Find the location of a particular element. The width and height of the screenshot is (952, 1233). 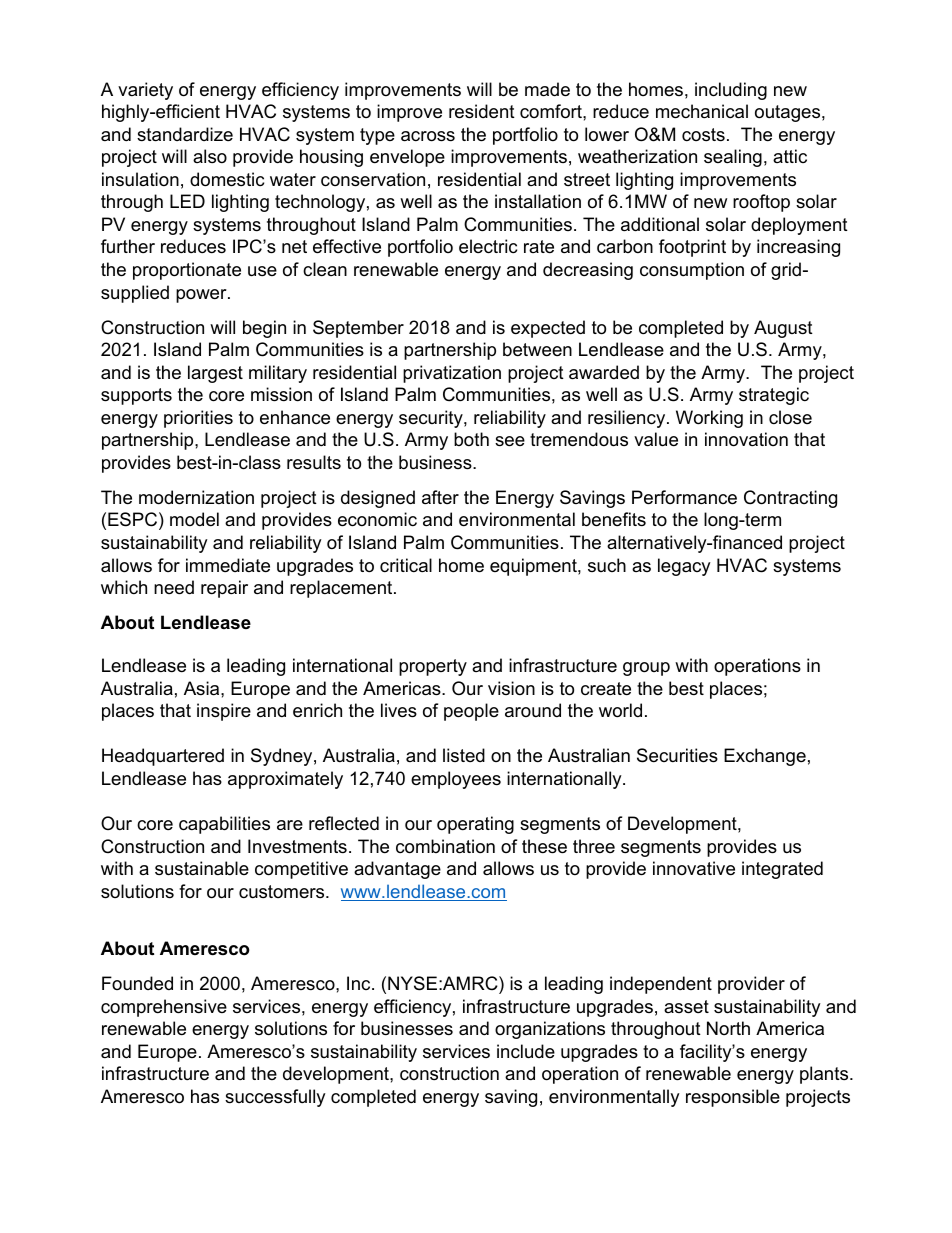

listed is located at coordinates (464, 755).
